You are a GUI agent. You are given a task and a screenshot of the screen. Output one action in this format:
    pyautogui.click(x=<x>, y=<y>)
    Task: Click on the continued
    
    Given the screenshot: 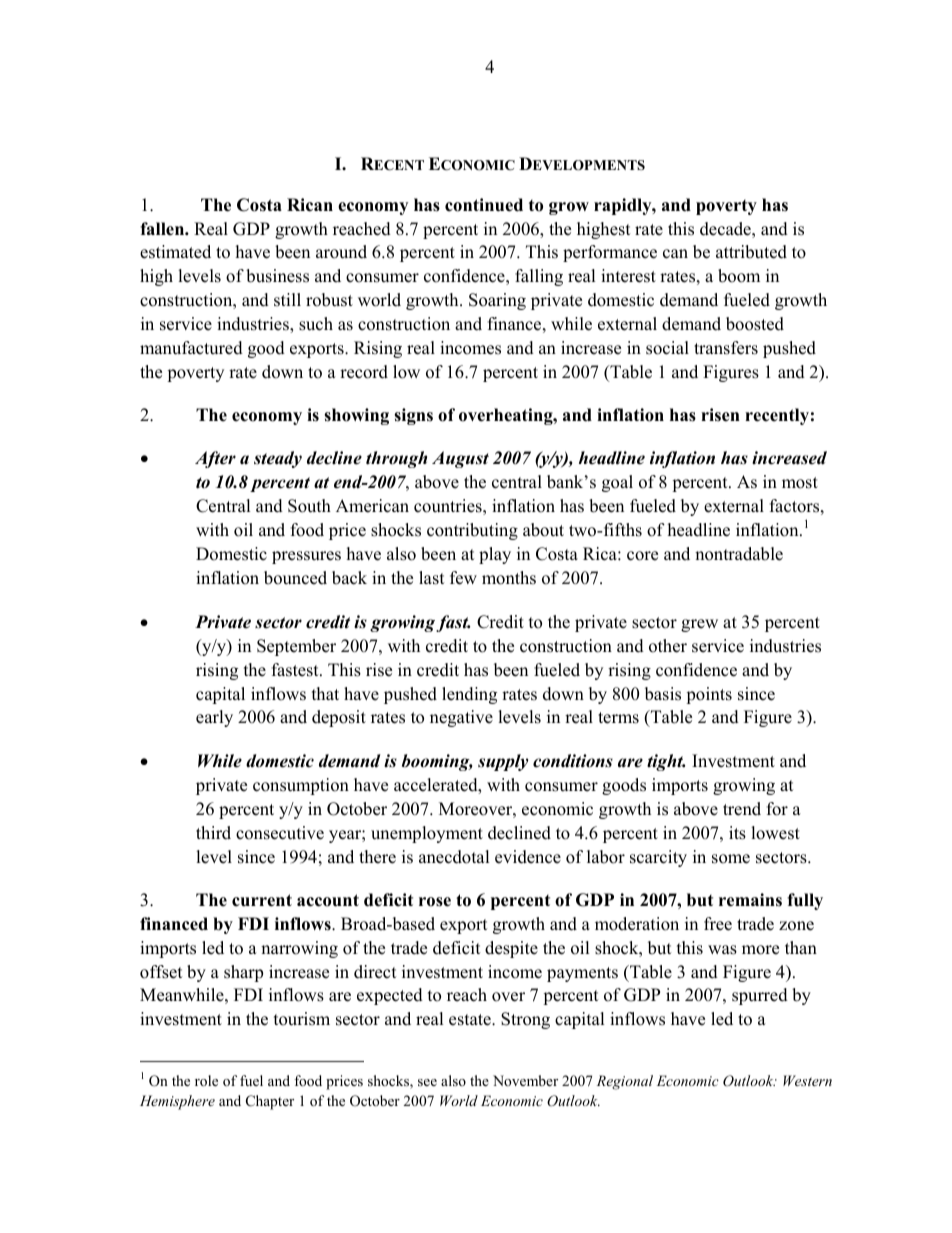 What is the action you would take?
    pyautogui.click(x=484, y=205)
